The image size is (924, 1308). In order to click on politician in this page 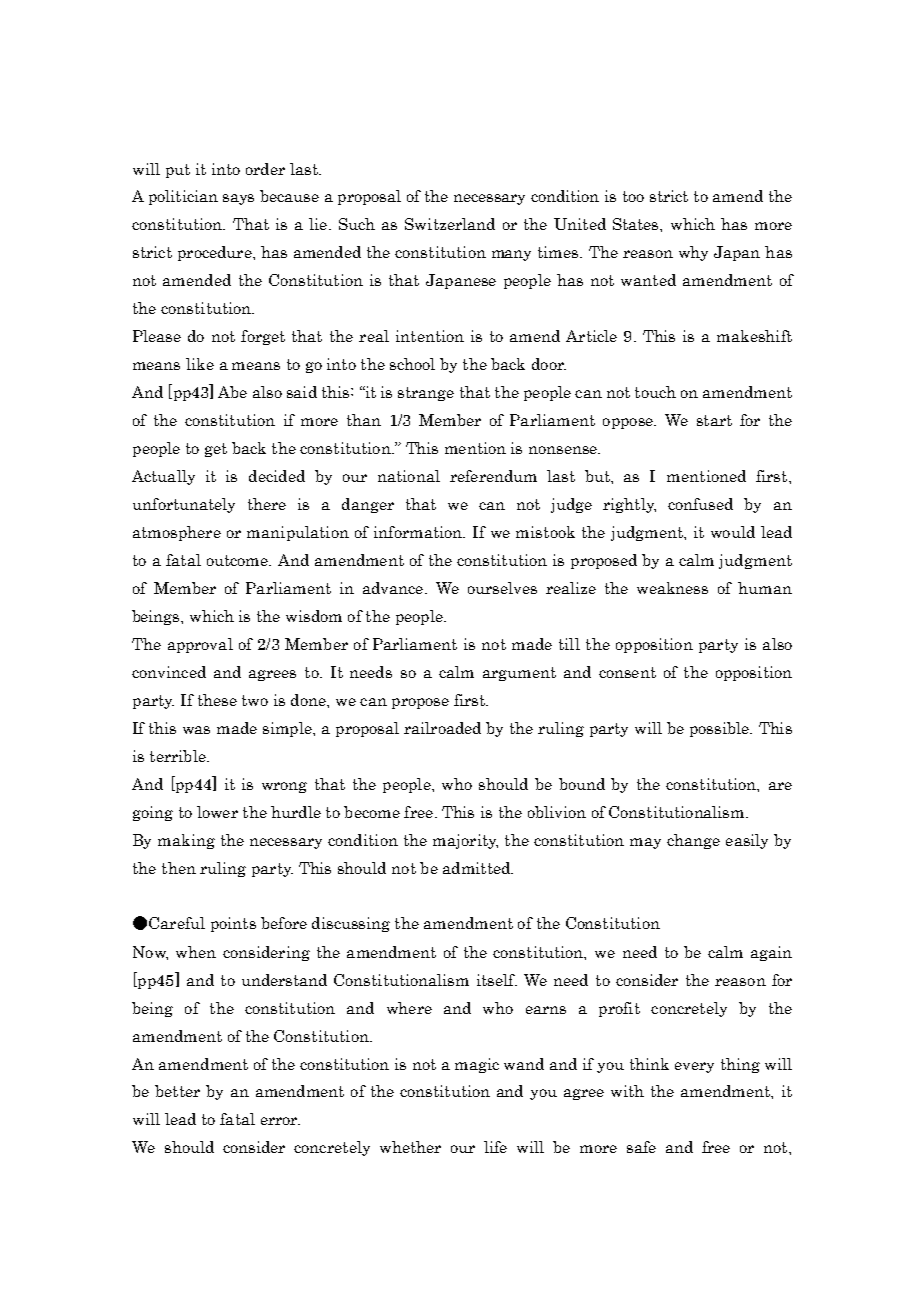, I will do `click(183, 197)`.
